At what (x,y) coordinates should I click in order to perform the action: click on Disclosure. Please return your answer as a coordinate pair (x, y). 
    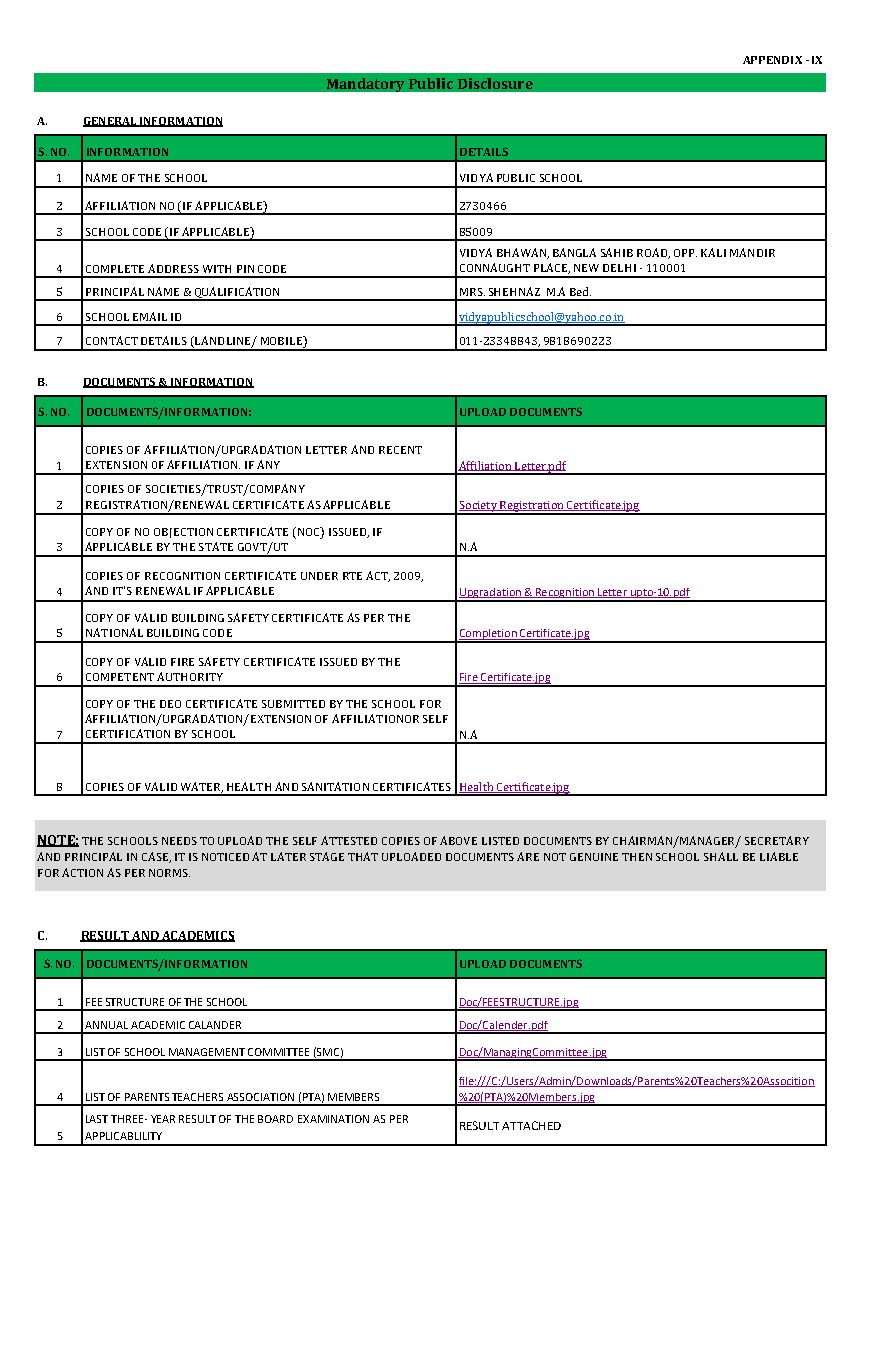
    Looking at the image, I should click on (495, 83).
